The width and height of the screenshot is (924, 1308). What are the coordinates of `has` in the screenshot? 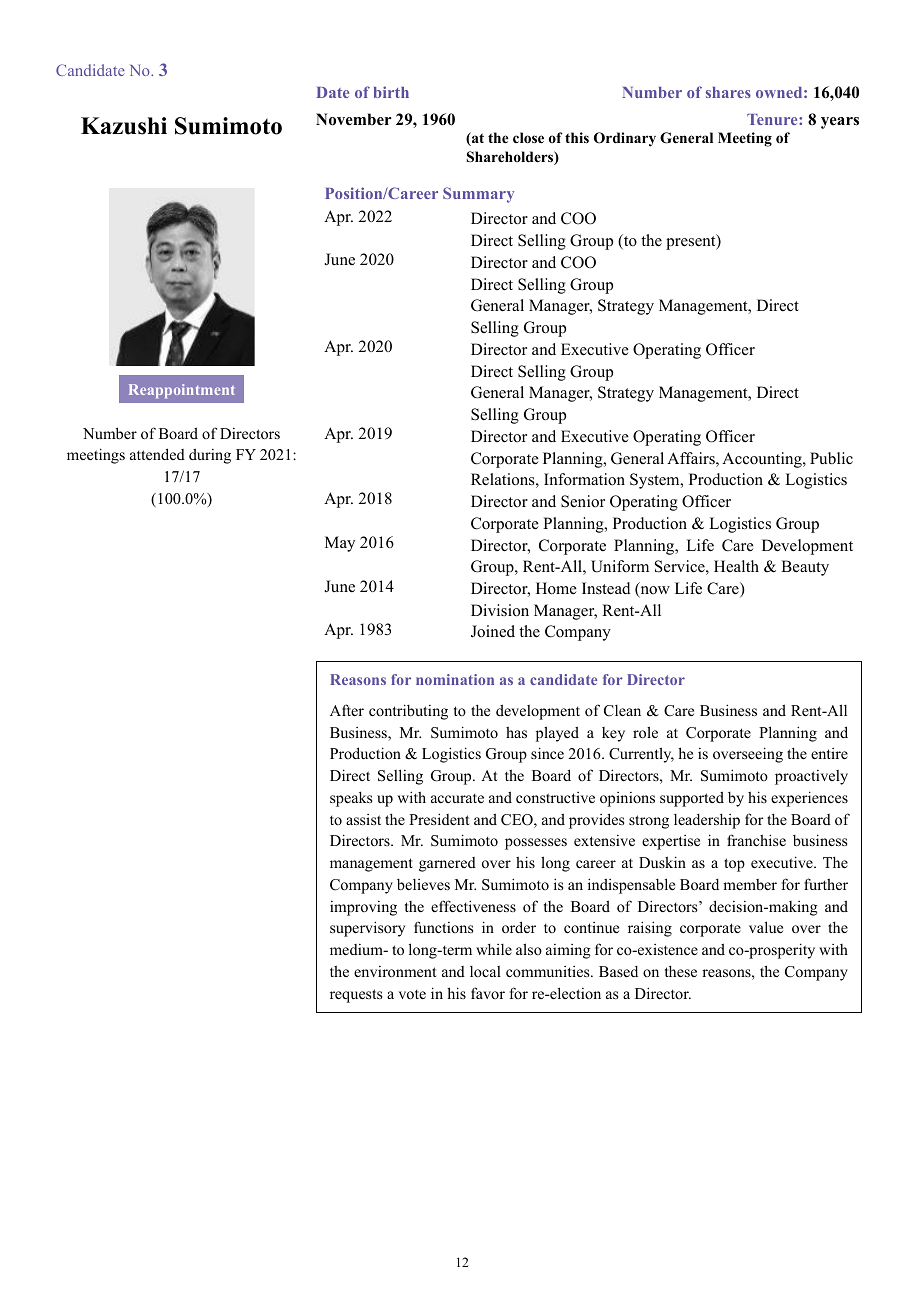 It's located at (516, 732).
